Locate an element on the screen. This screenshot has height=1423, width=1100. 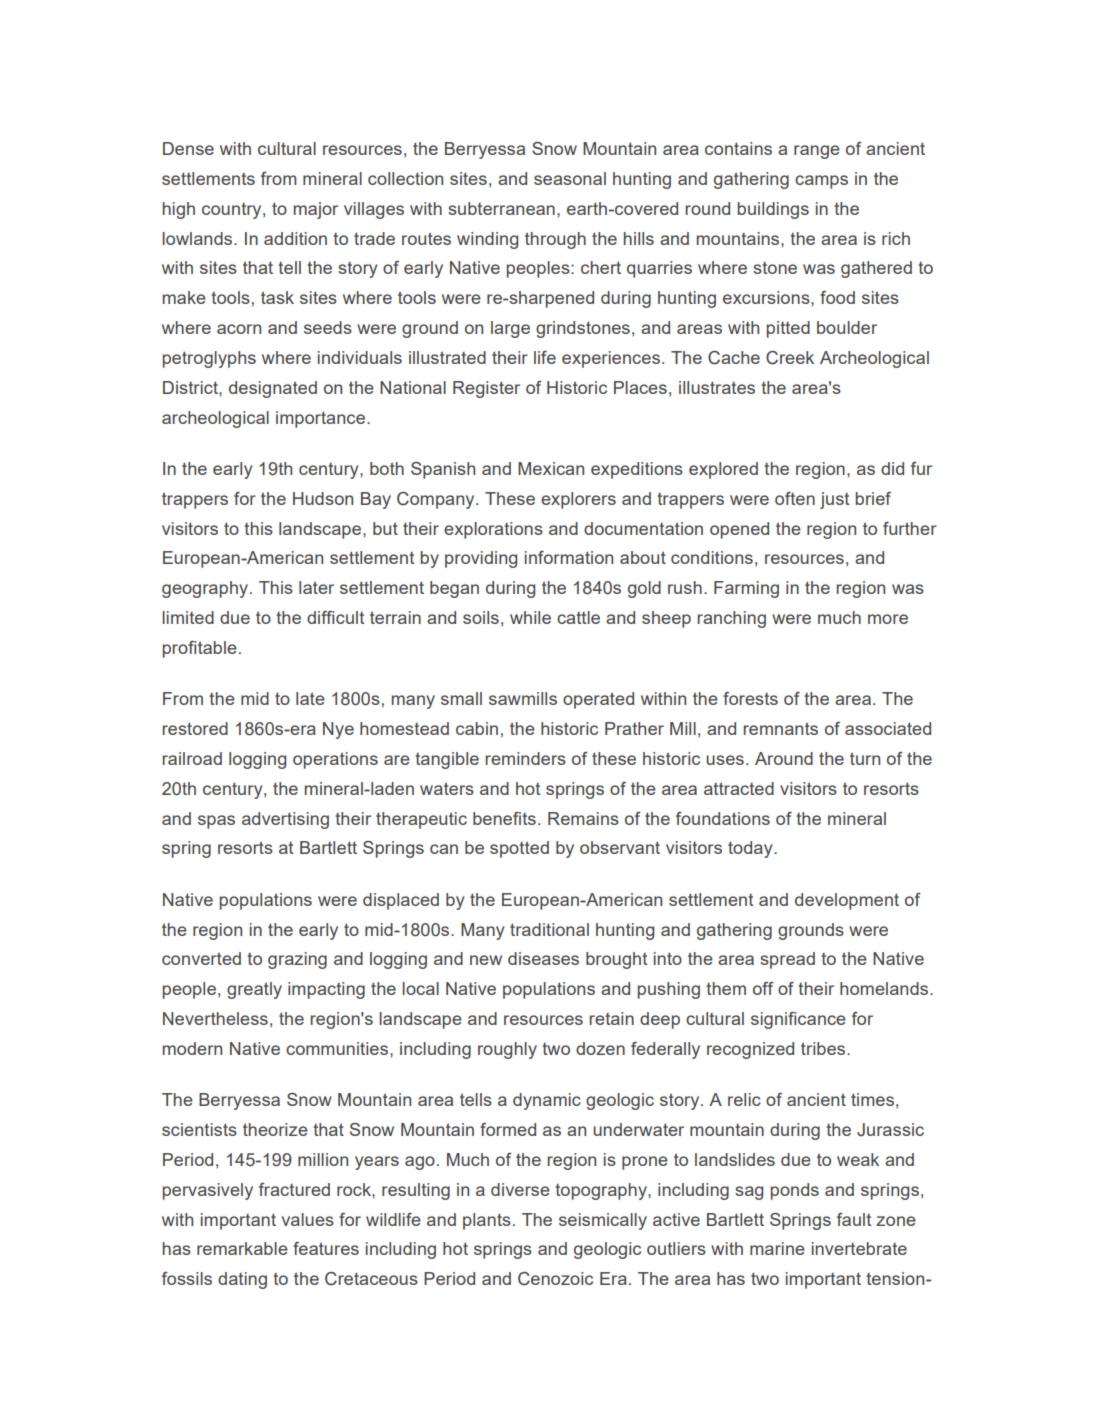
major is located at coordinates (316, 210).
